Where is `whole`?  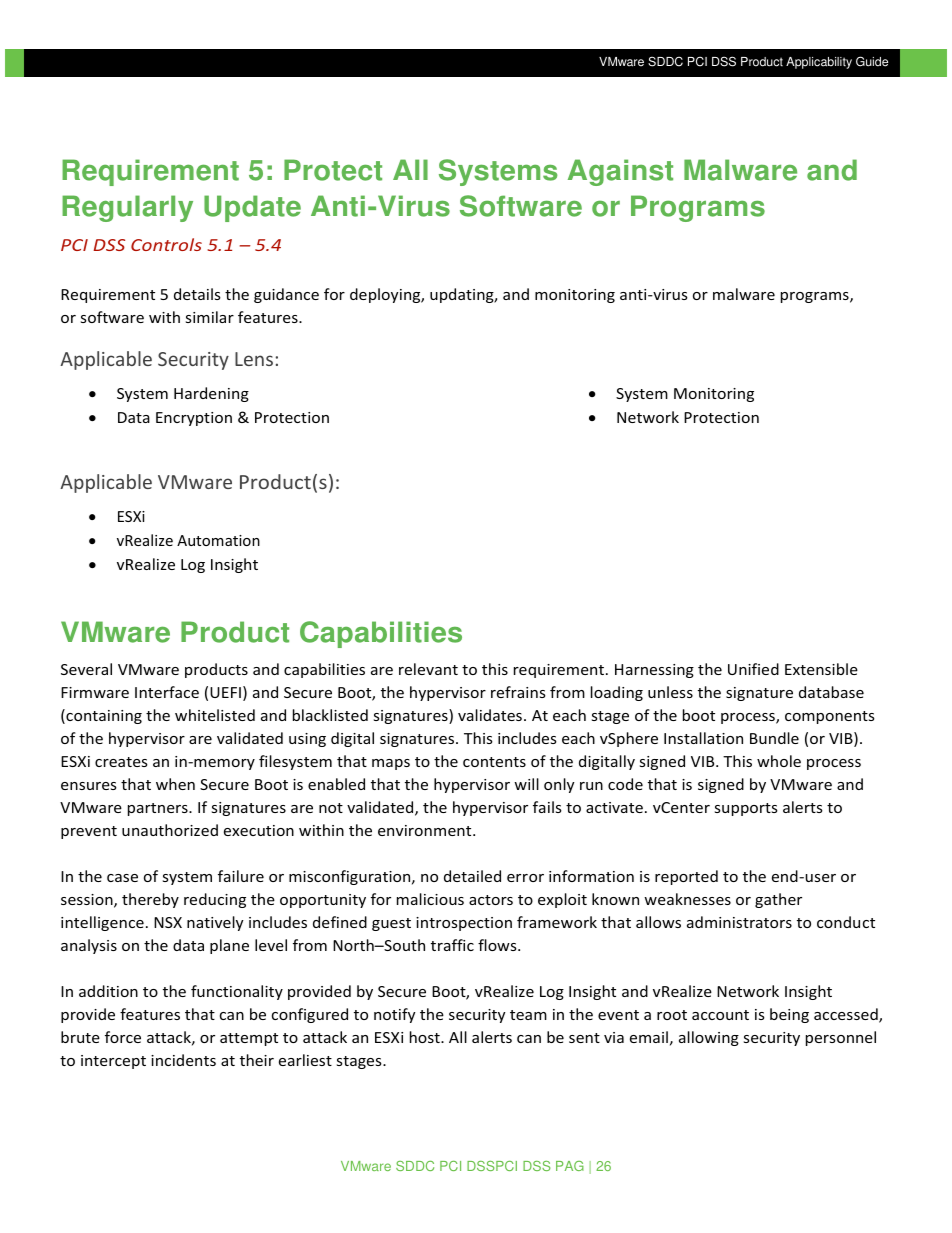
whole is located at coordinates (779, 761).
